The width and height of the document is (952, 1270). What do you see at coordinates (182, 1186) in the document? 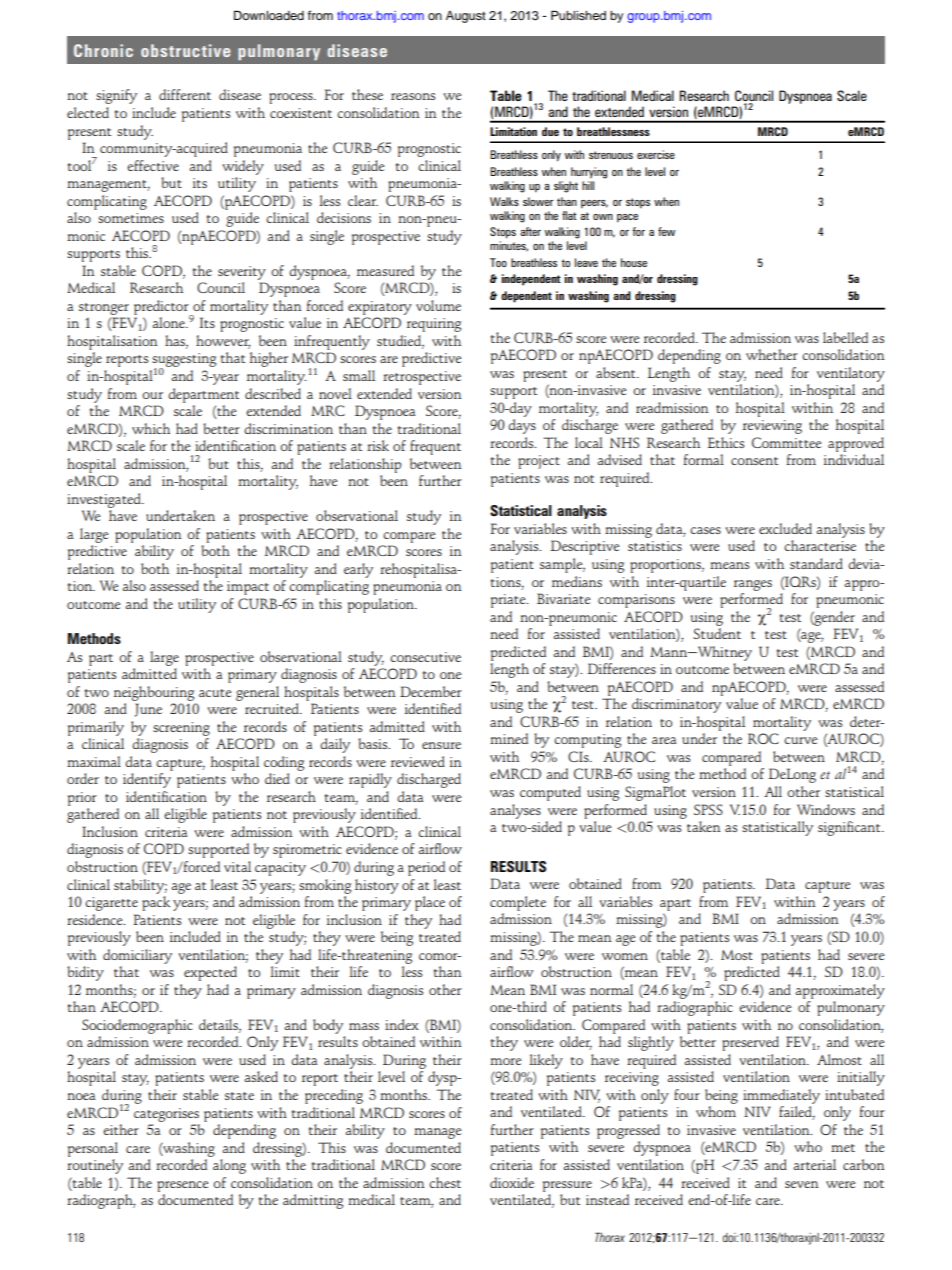
I see `presence` at bounding box center [182, 1186].
